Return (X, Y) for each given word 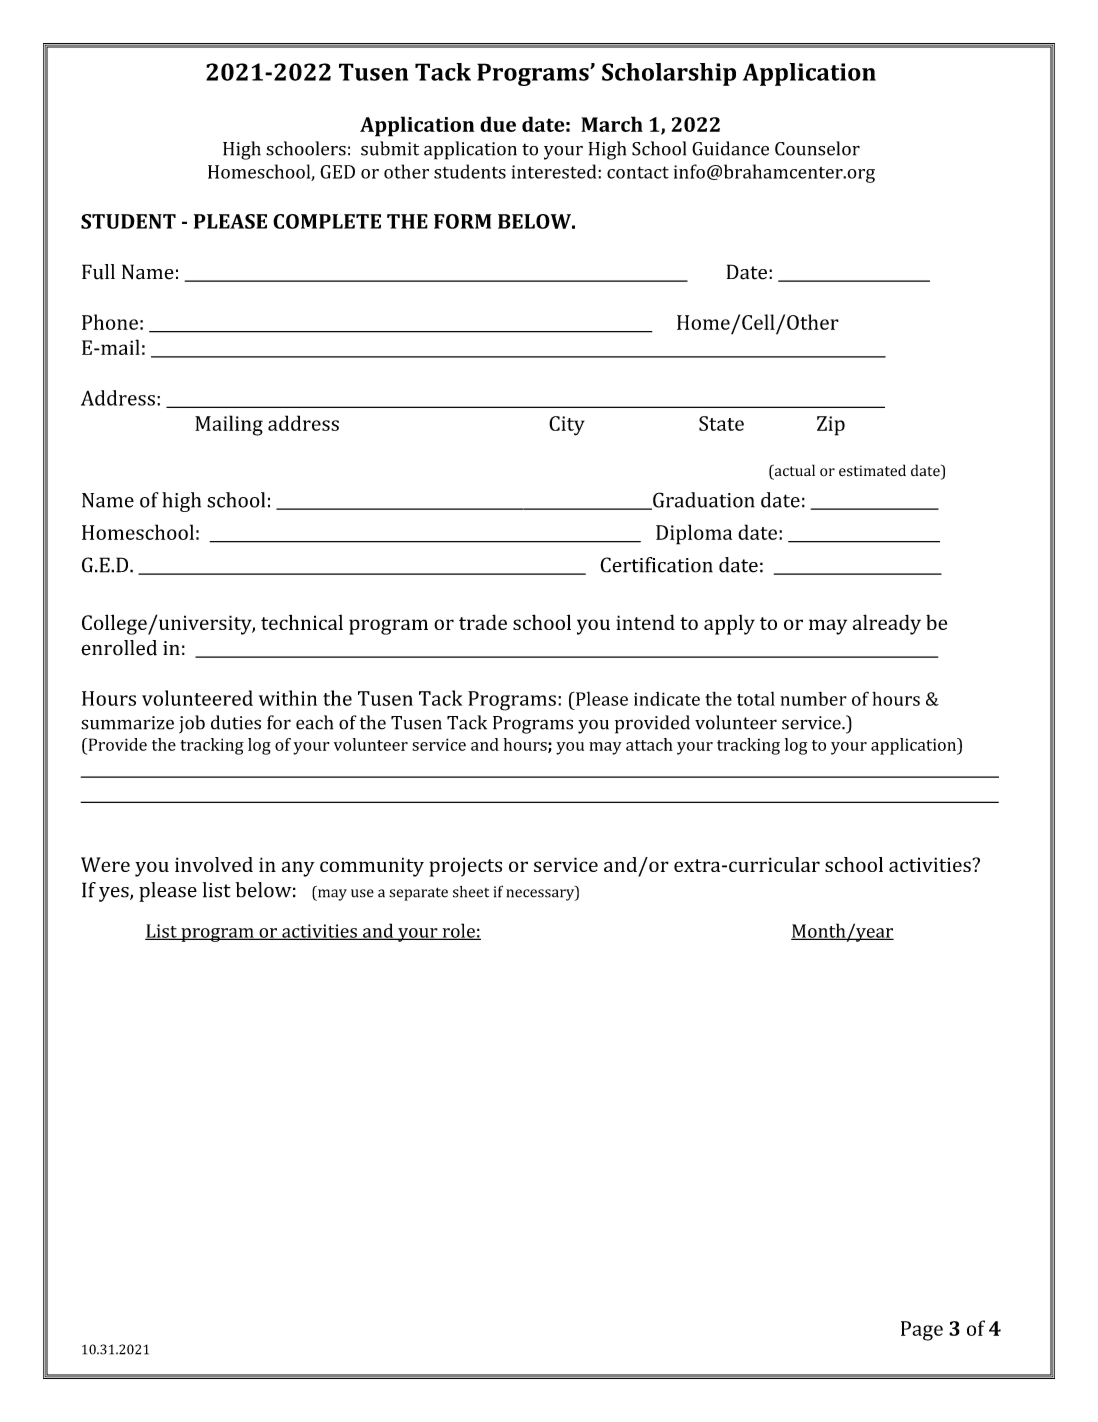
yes (115, 894)
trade (483, 622)
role (458, 931)
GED (337, 172)
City (567, 426)
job (192, 724)
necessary (541, 894)
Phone (110, 322)
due (498, 124)
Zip (831, 426)
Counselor (817, 148)
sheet (471, 892)
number (813, 698)
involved (214, 864)
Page (922, 1331)
